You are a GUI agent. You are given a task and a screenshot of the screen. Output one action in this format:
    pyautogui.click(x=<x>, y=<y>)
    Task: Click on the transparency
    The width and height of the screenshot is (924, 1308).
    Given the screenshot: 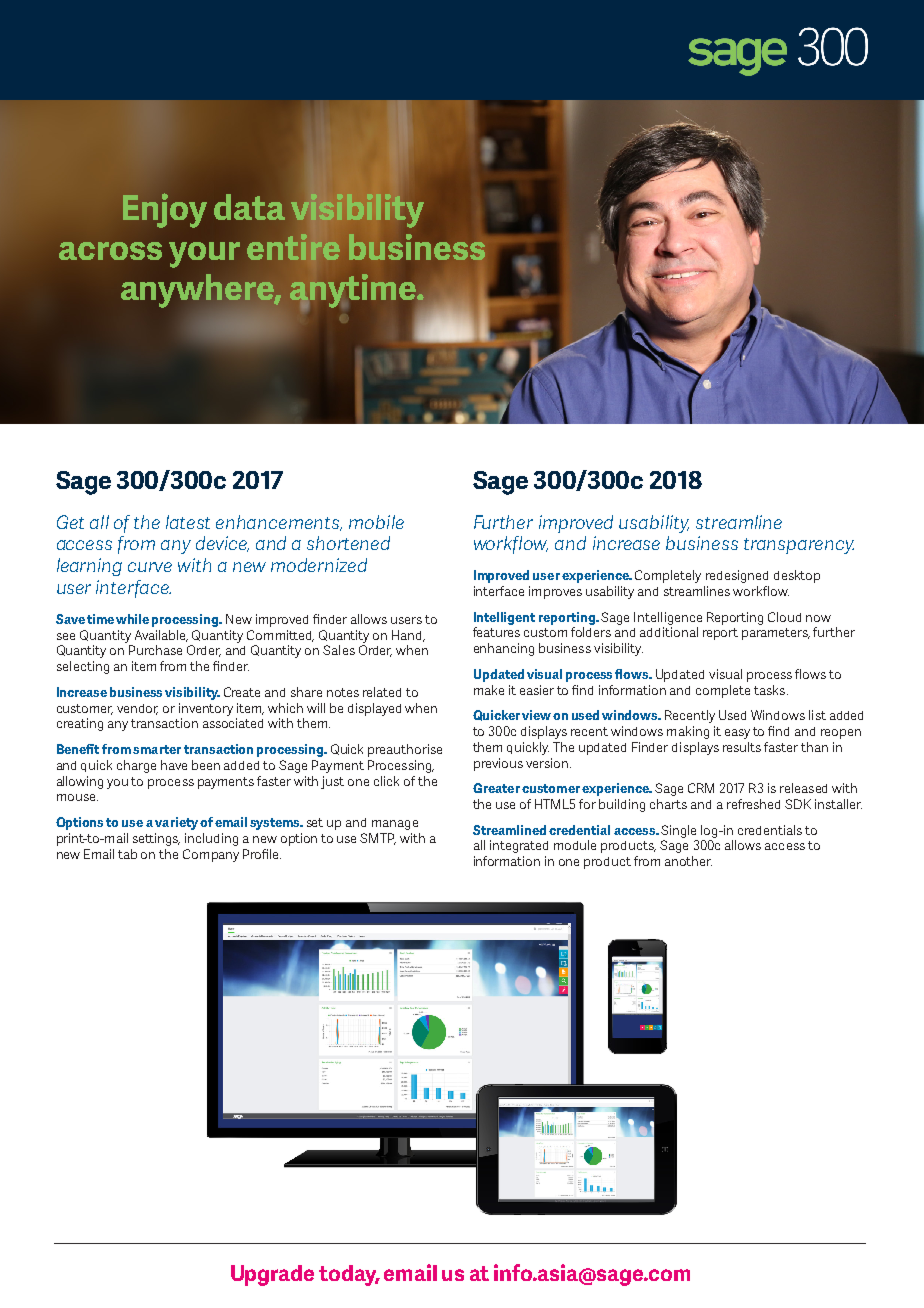 What is the action you would take?
    pyautogui.click(x=799, y=546)
